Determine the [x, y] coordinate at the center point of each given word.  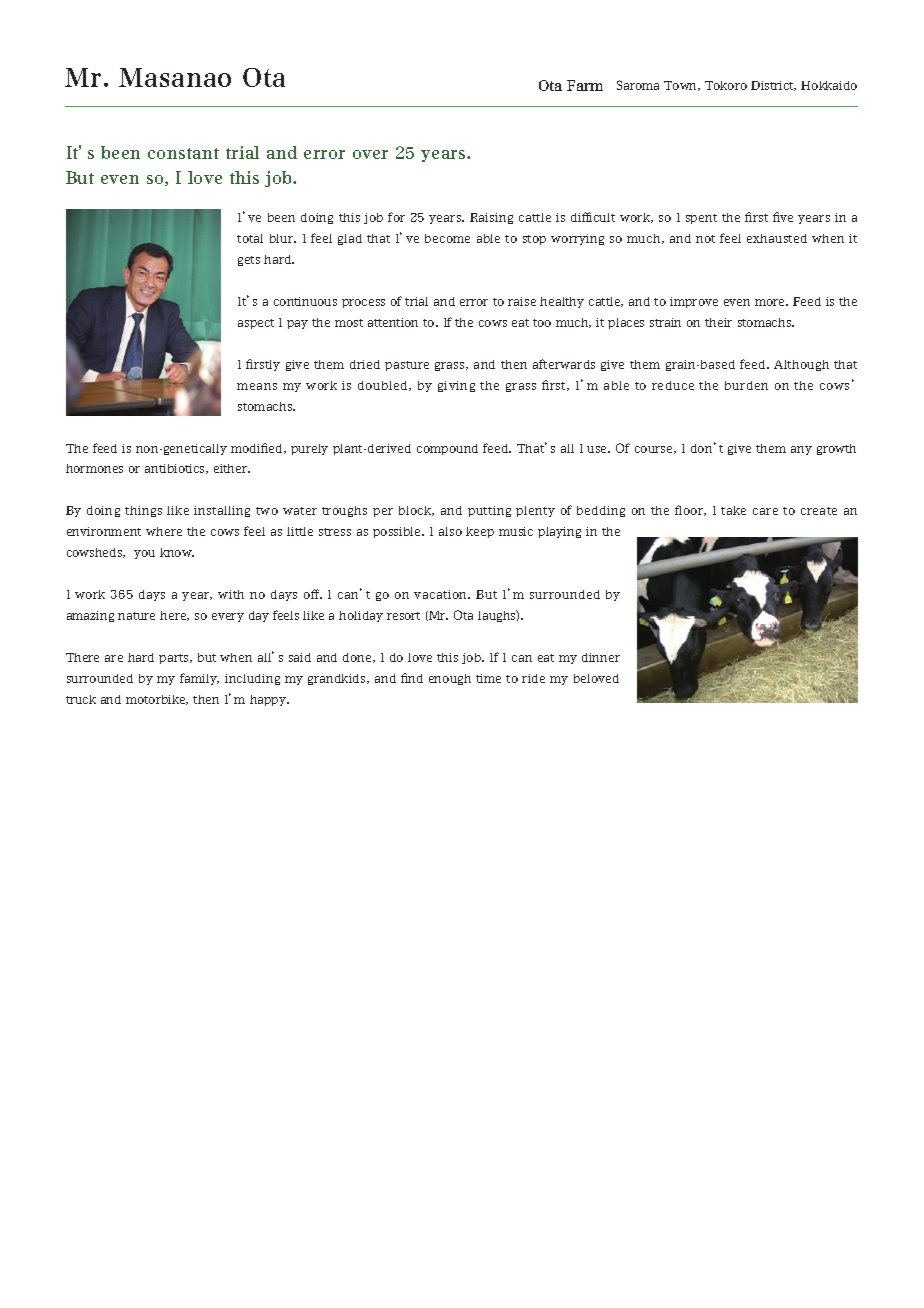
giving [456, 386]
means [257, 386]
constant [183, 153]
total [250, 238]
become [447, 238]
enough [450, 679]
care [765, 511]
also [450, 531]
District [773, 86]
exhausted [777, 238]
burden [746, 385]
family [199, 679]
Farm [585, 85]
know [177, 552]
